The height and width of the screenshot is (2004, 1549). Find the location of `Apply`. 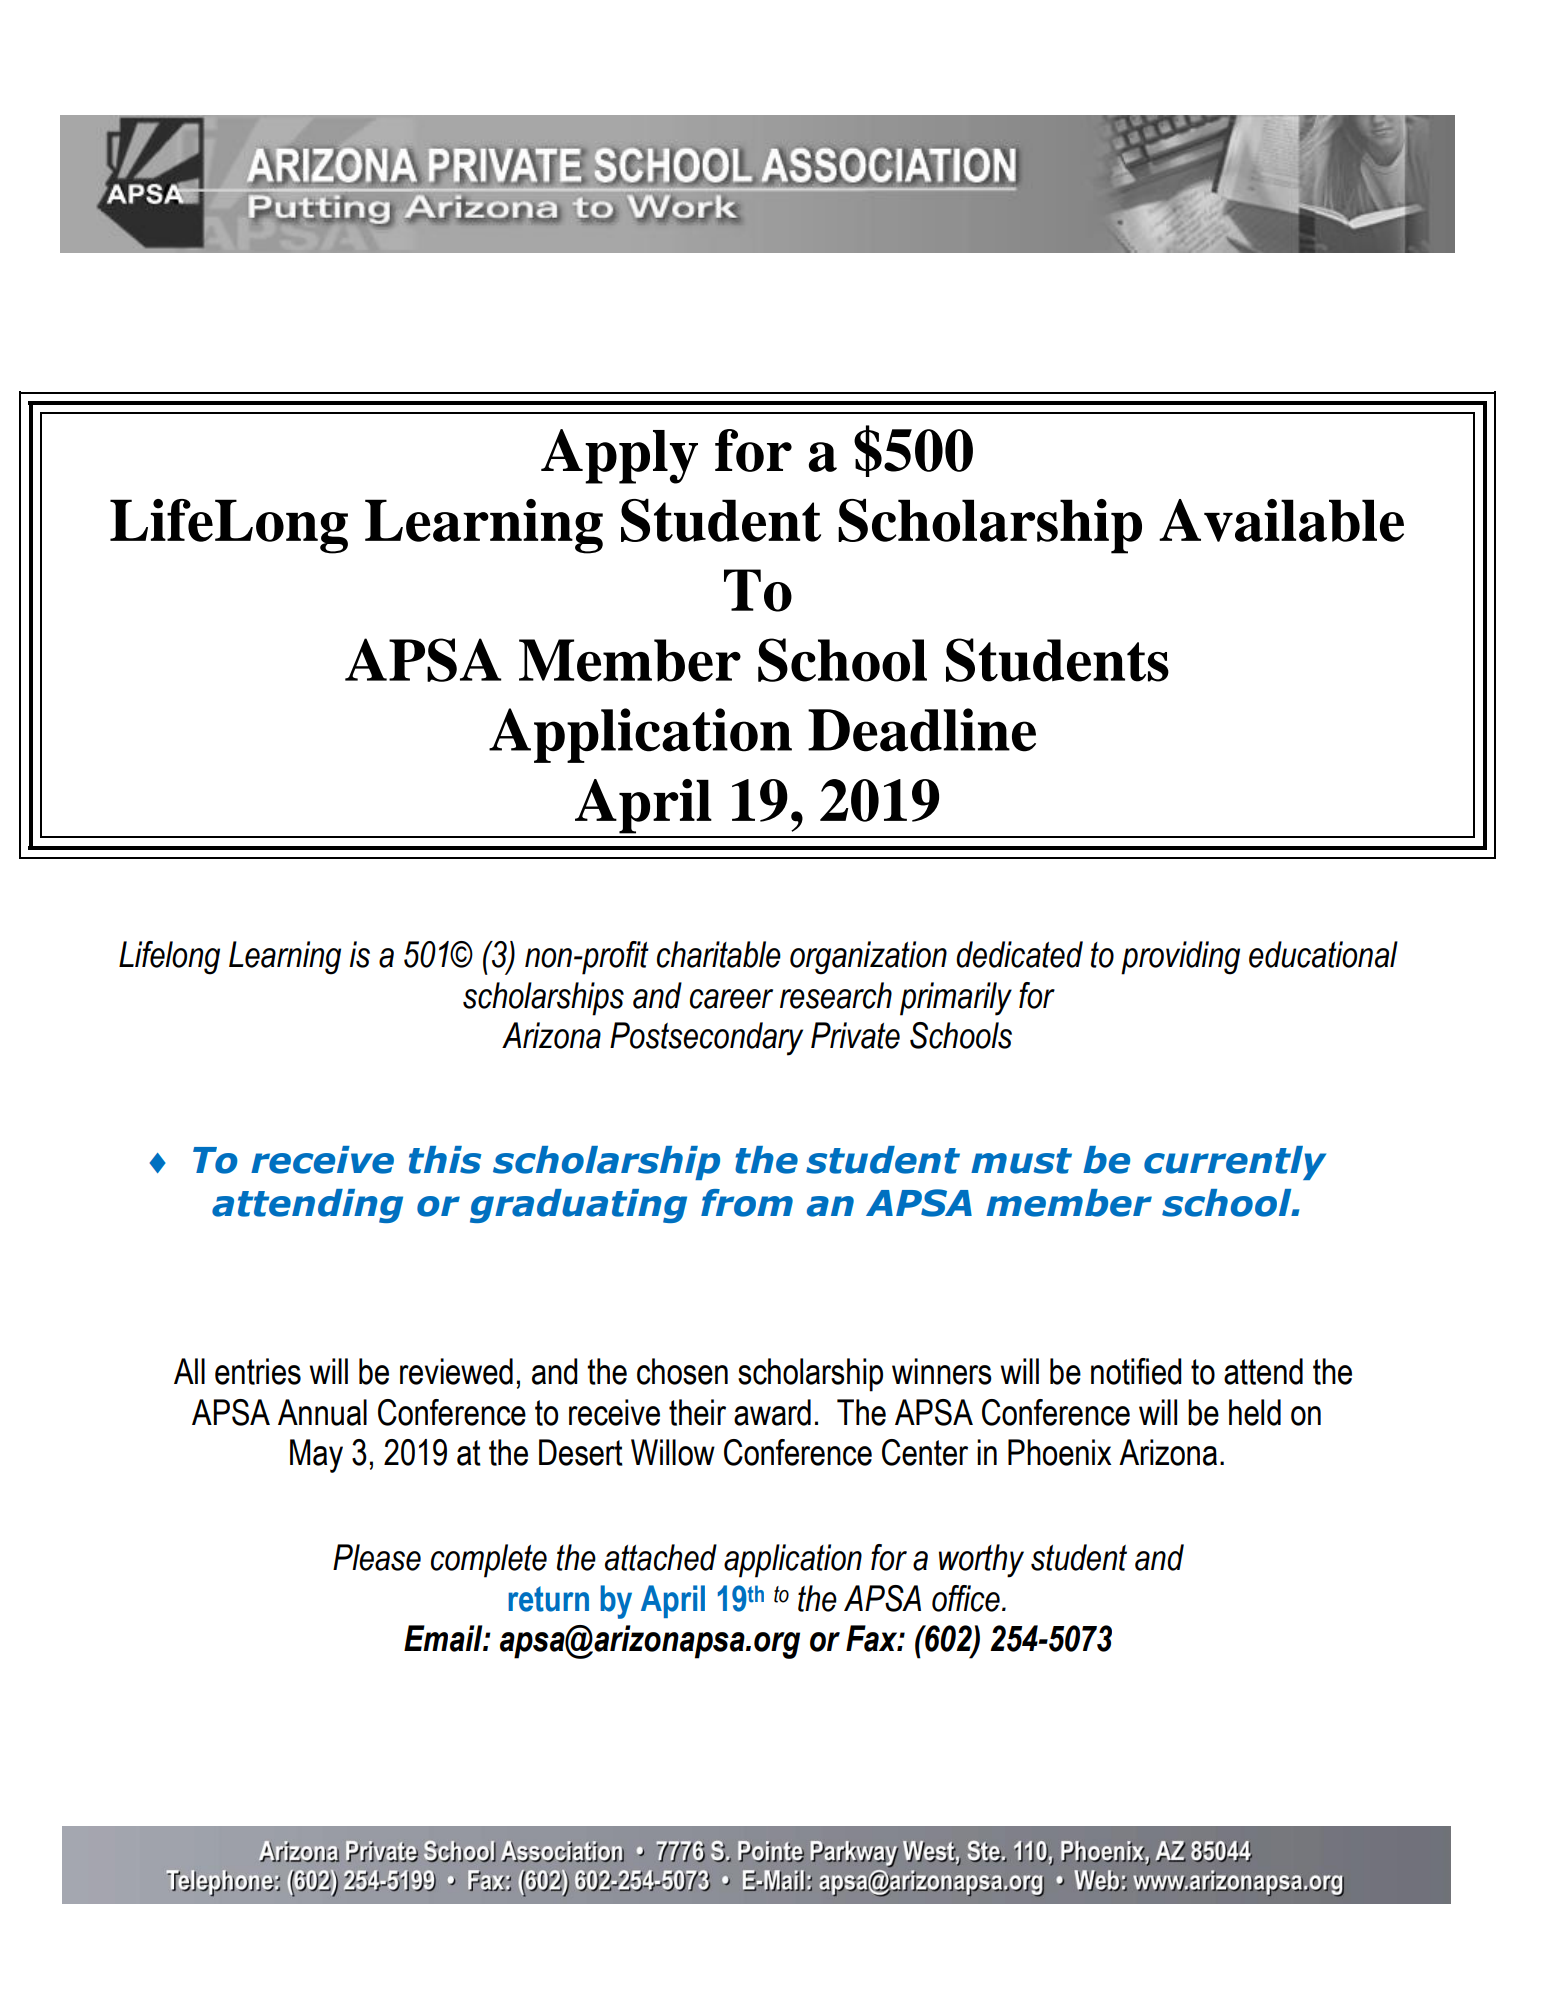

Apply is located at coordinates (619, 456).
